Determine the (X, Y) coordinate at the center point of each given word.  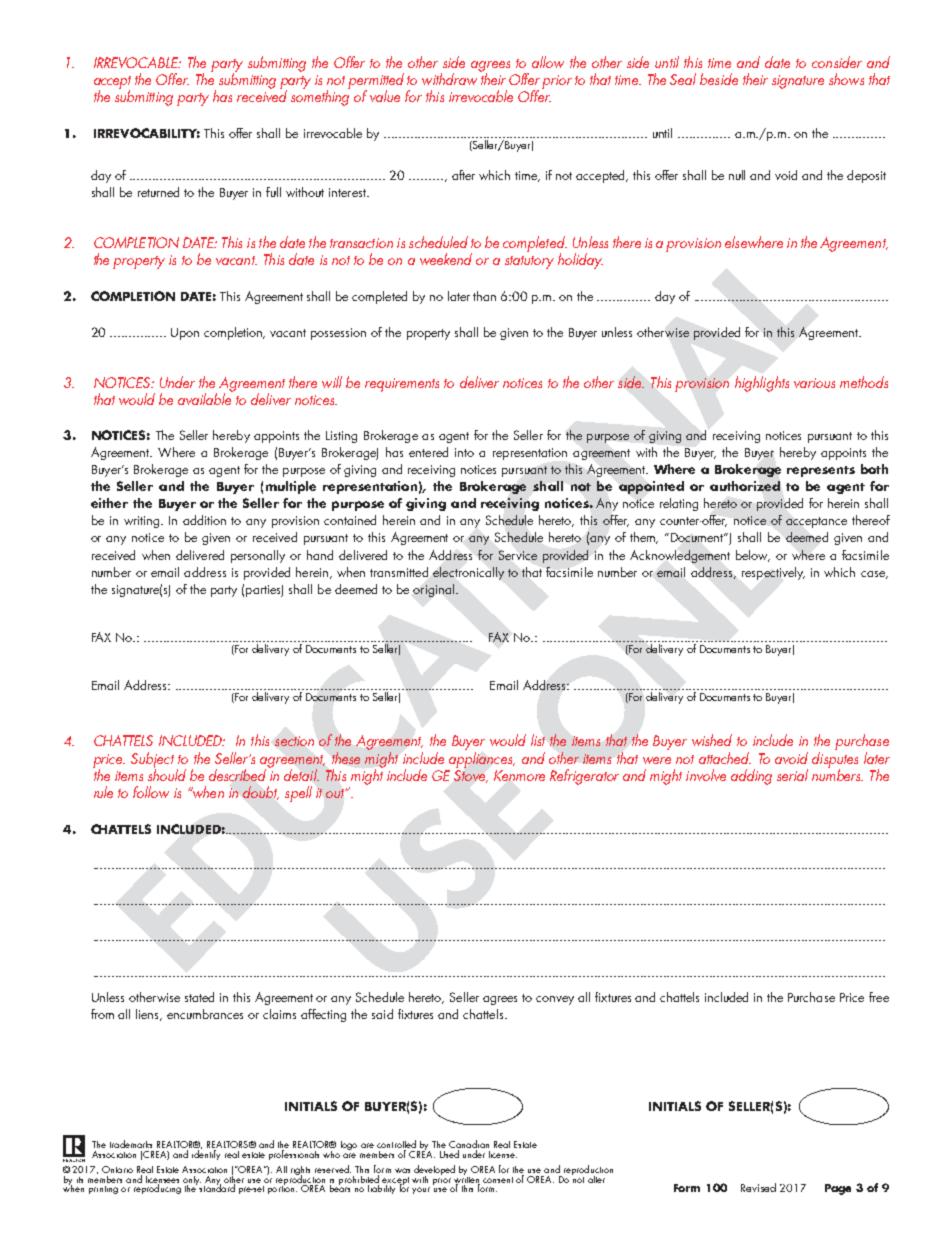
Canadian (469, 1145)
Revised (758, 1187)
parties (264, 591)
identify (205, 1153)
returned (158, 192)
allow (548, 62)
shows (846, 79)
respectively (773, 573)
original (433, 590)
